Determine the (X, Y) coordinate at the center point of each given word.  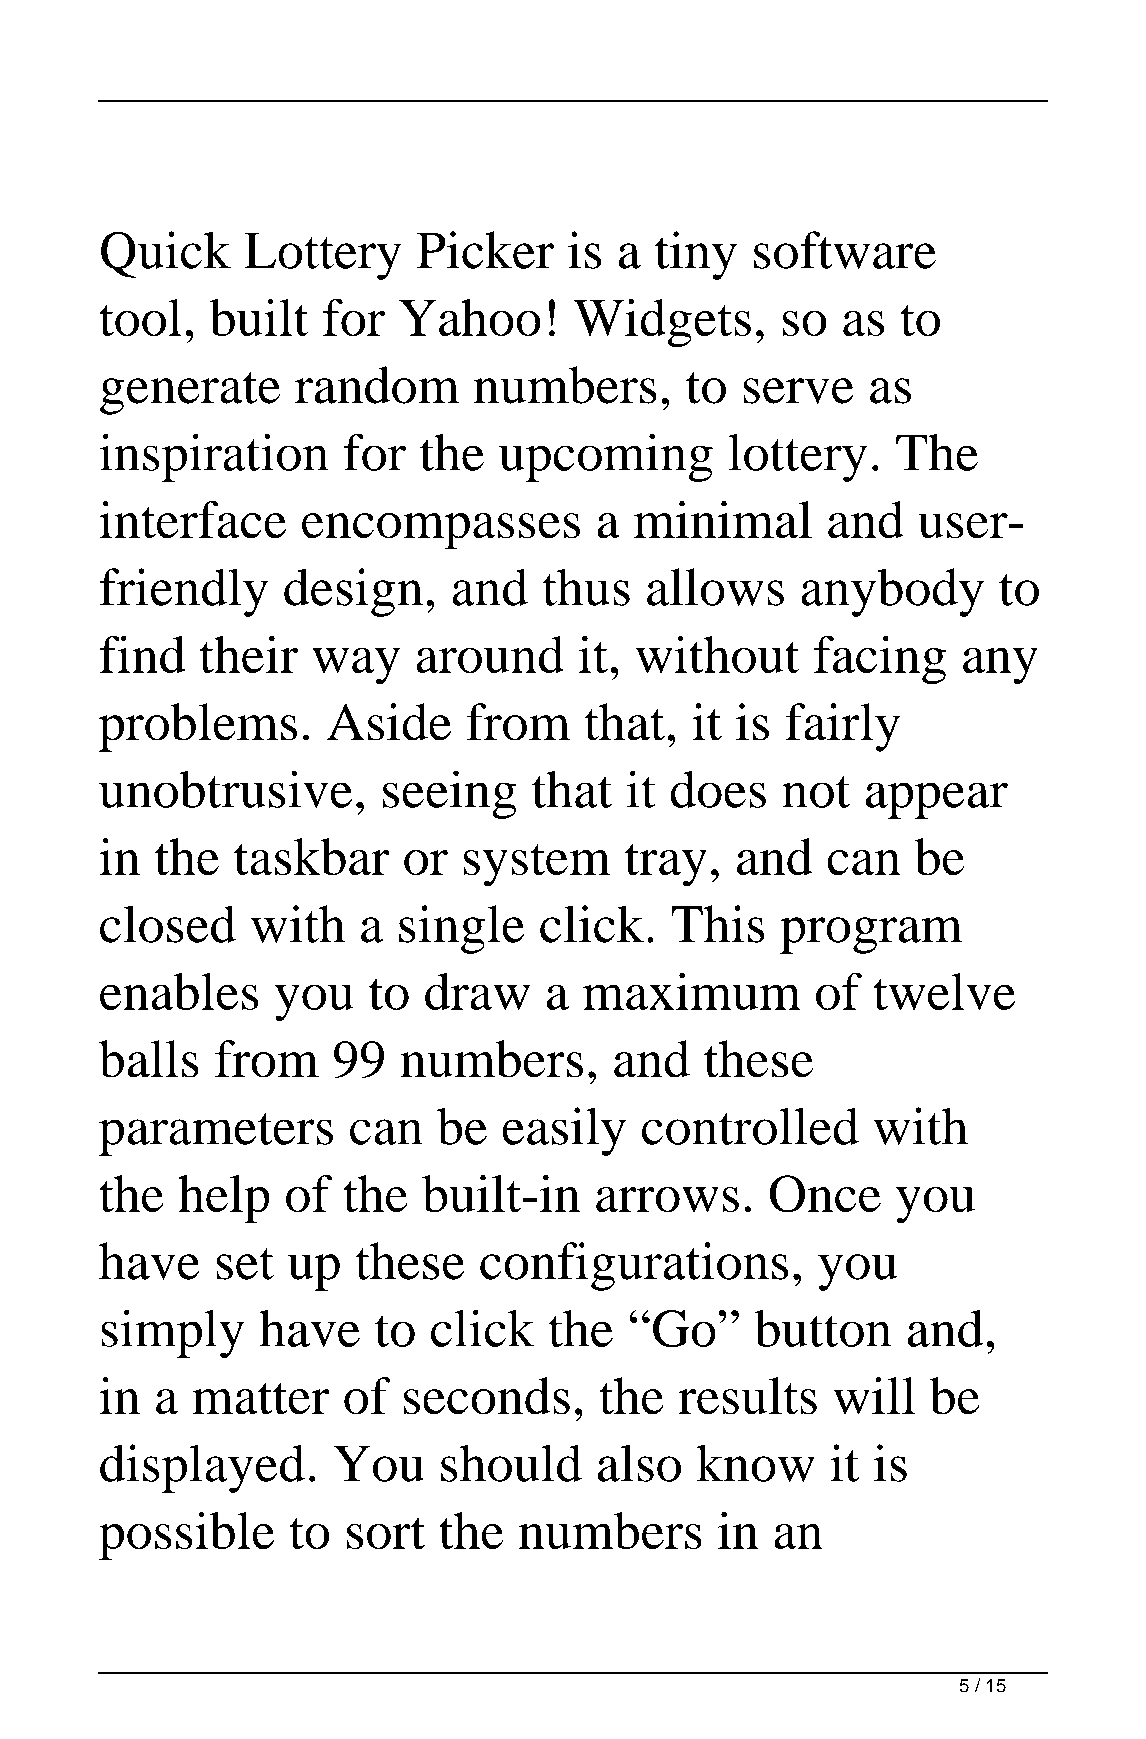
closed (168, 924)
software (845, 250)
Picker (485, 250)
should (511, 1463)
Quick (166, 254)
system (537, 865)
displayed (202, 1468)
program (871, 935)
